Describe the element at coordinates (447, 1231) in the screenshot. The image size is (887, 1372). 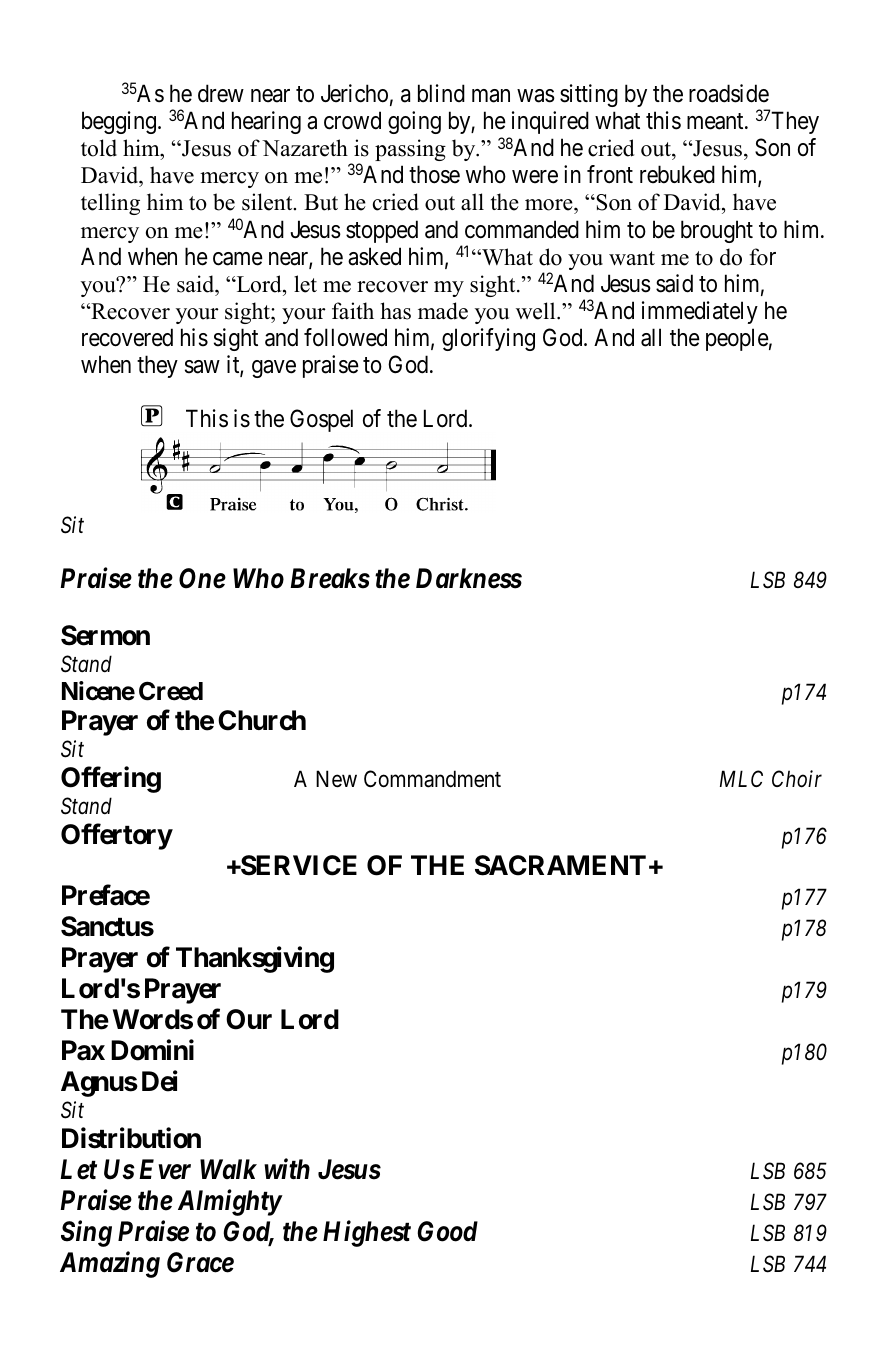
I see `Good` at that location.
